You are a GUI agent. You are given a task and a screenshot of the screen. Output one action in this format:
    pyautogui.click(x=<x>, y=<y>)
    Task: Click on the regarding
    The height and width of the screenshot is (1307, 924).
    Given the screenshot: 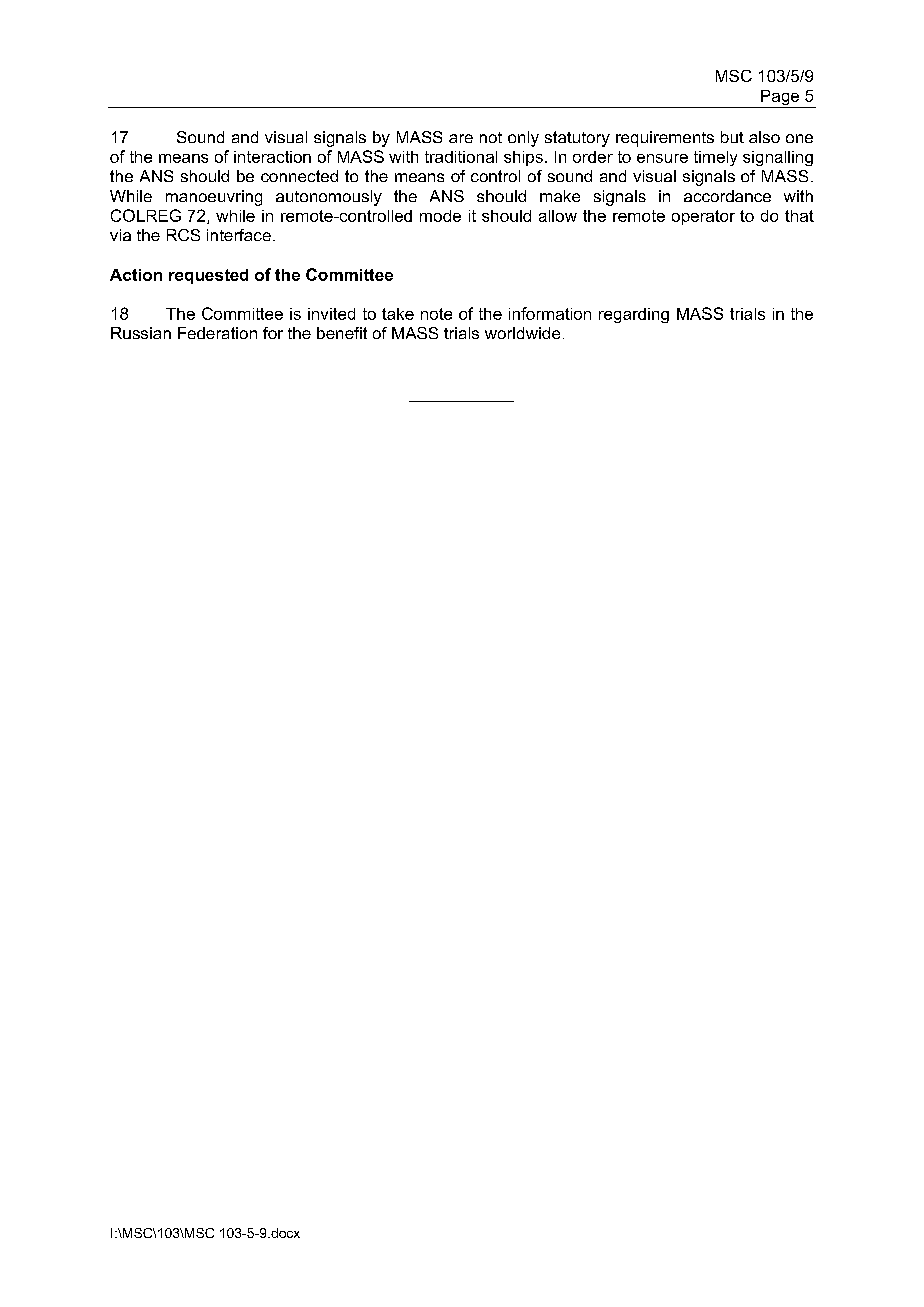 What is the action you would take?
    pyautogui.click(x=634, y=315)
